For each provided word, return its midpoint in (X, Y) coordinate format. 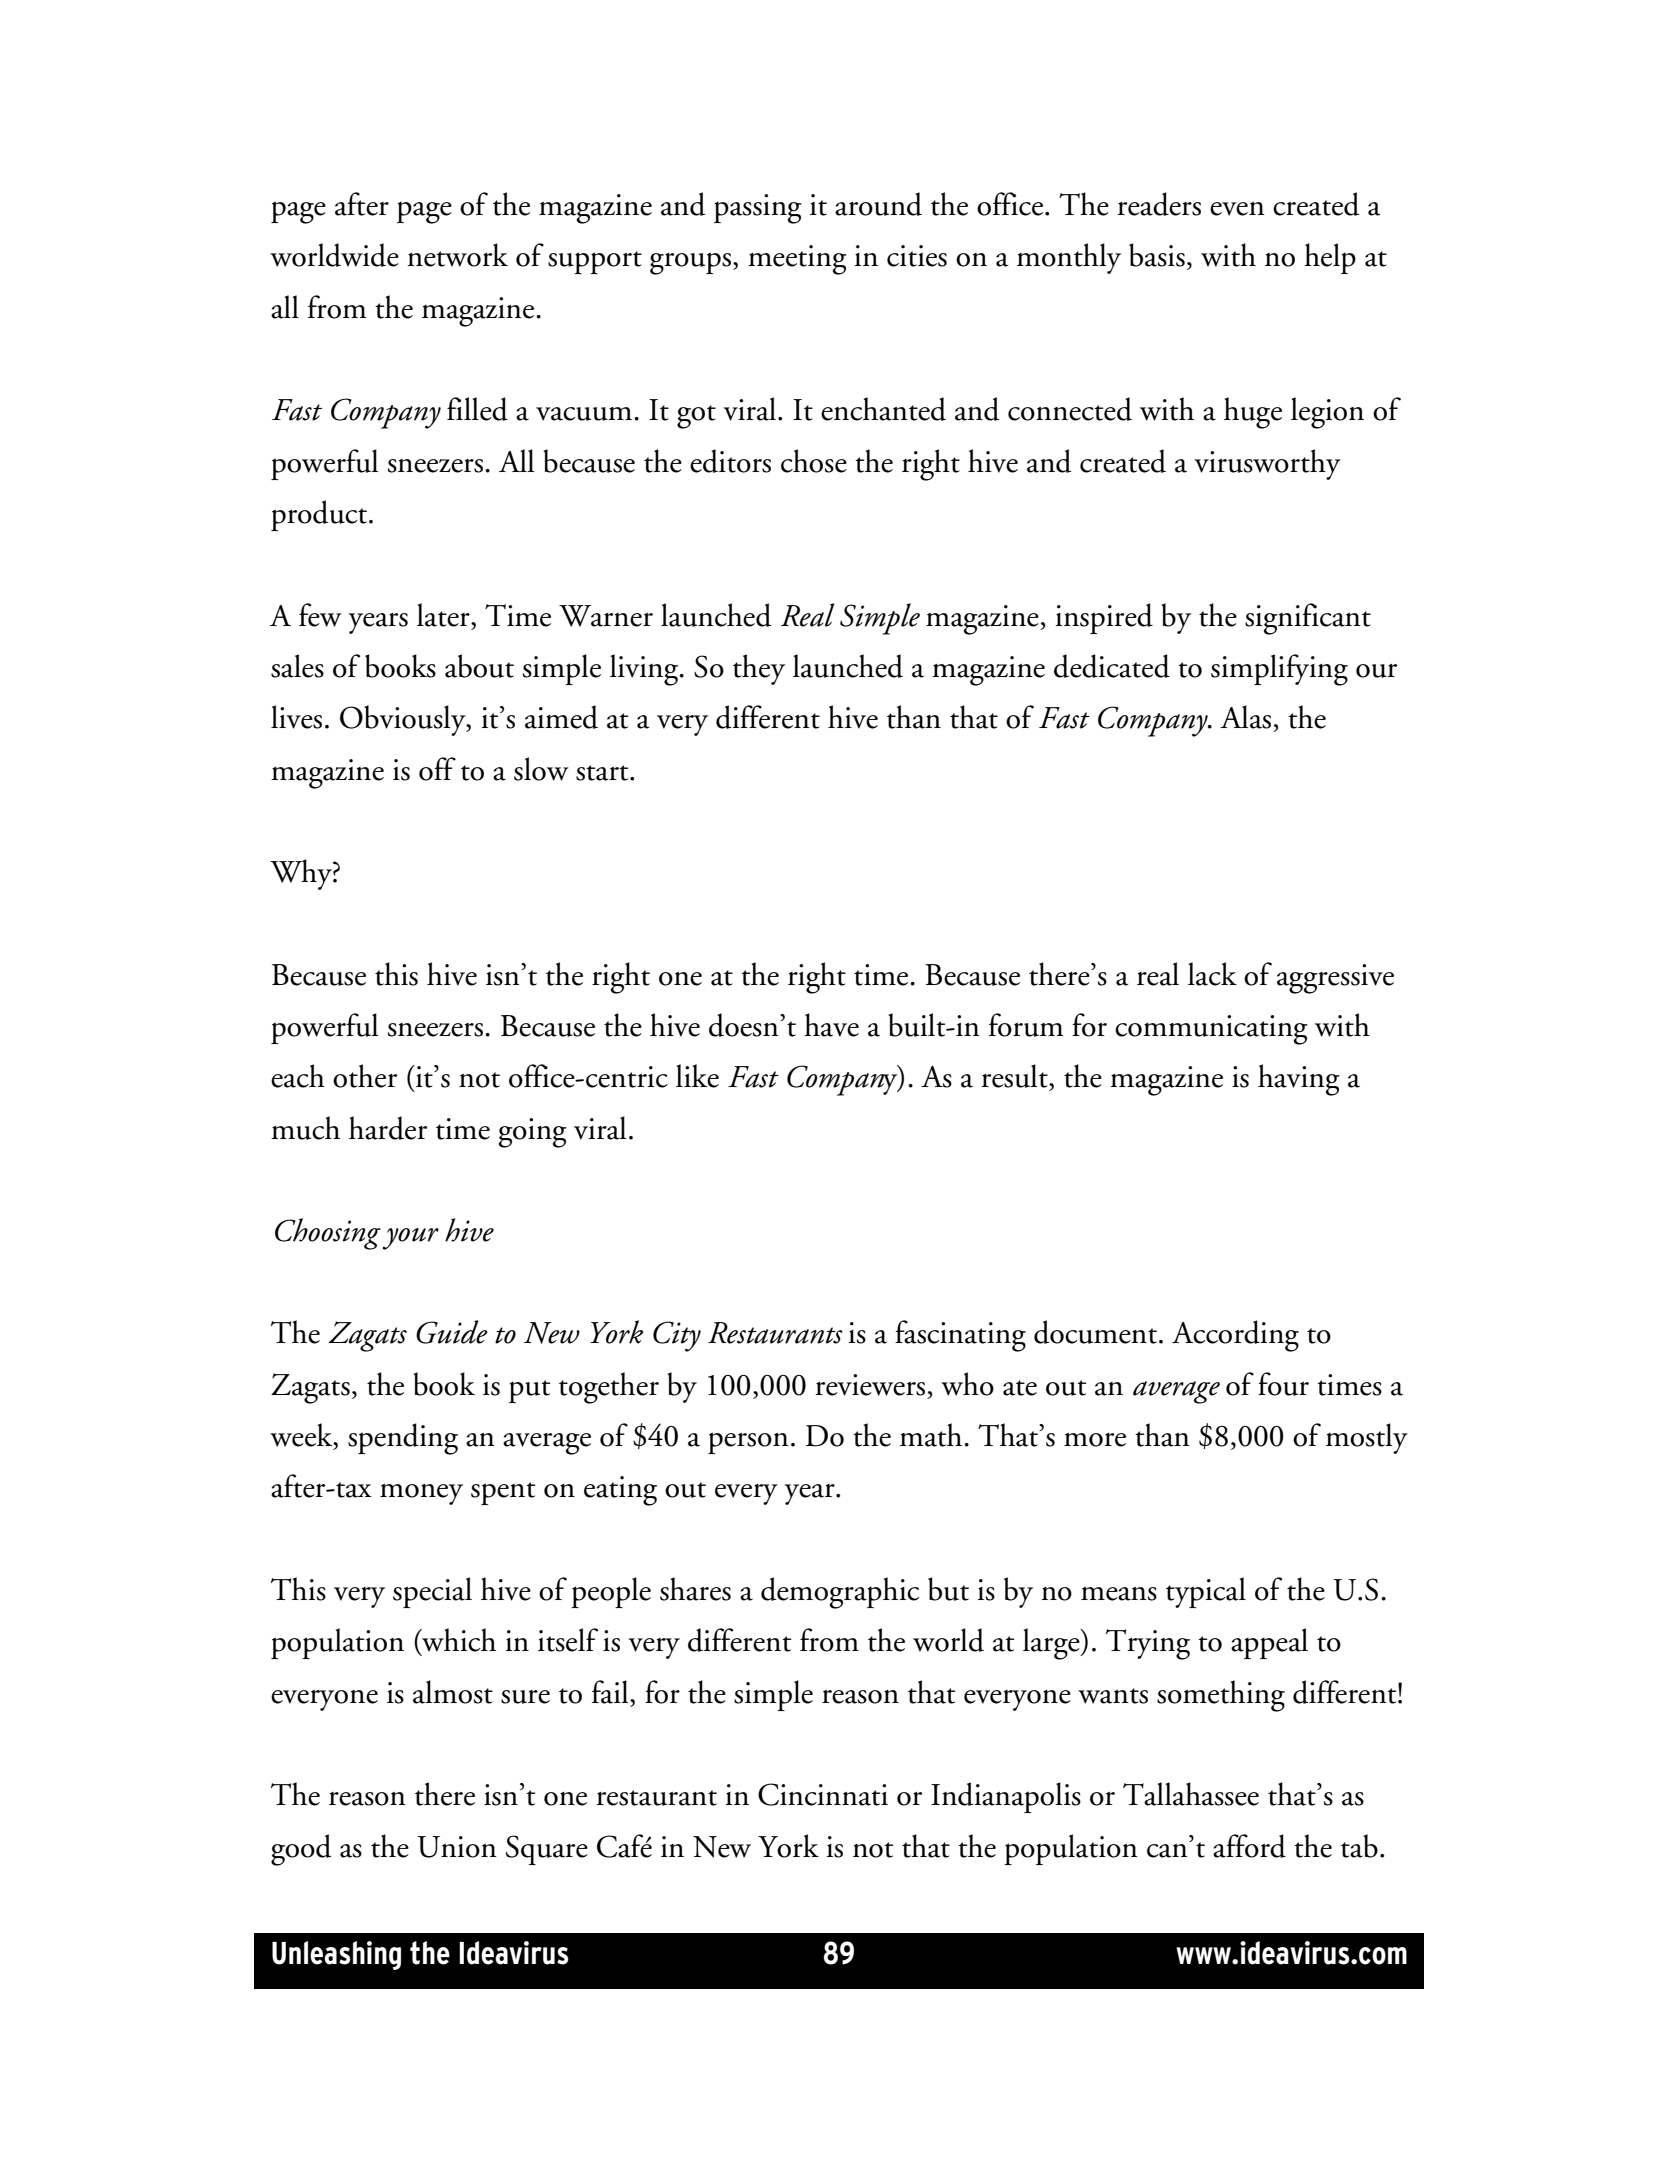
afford (1249, 1846)
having (1299, 1080)
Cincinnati (823, 1794)
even (1237, 209)
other (365, 1076)
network (457, 255)
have (831, 1025)
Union (457, 1847)
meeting (797, 260)
